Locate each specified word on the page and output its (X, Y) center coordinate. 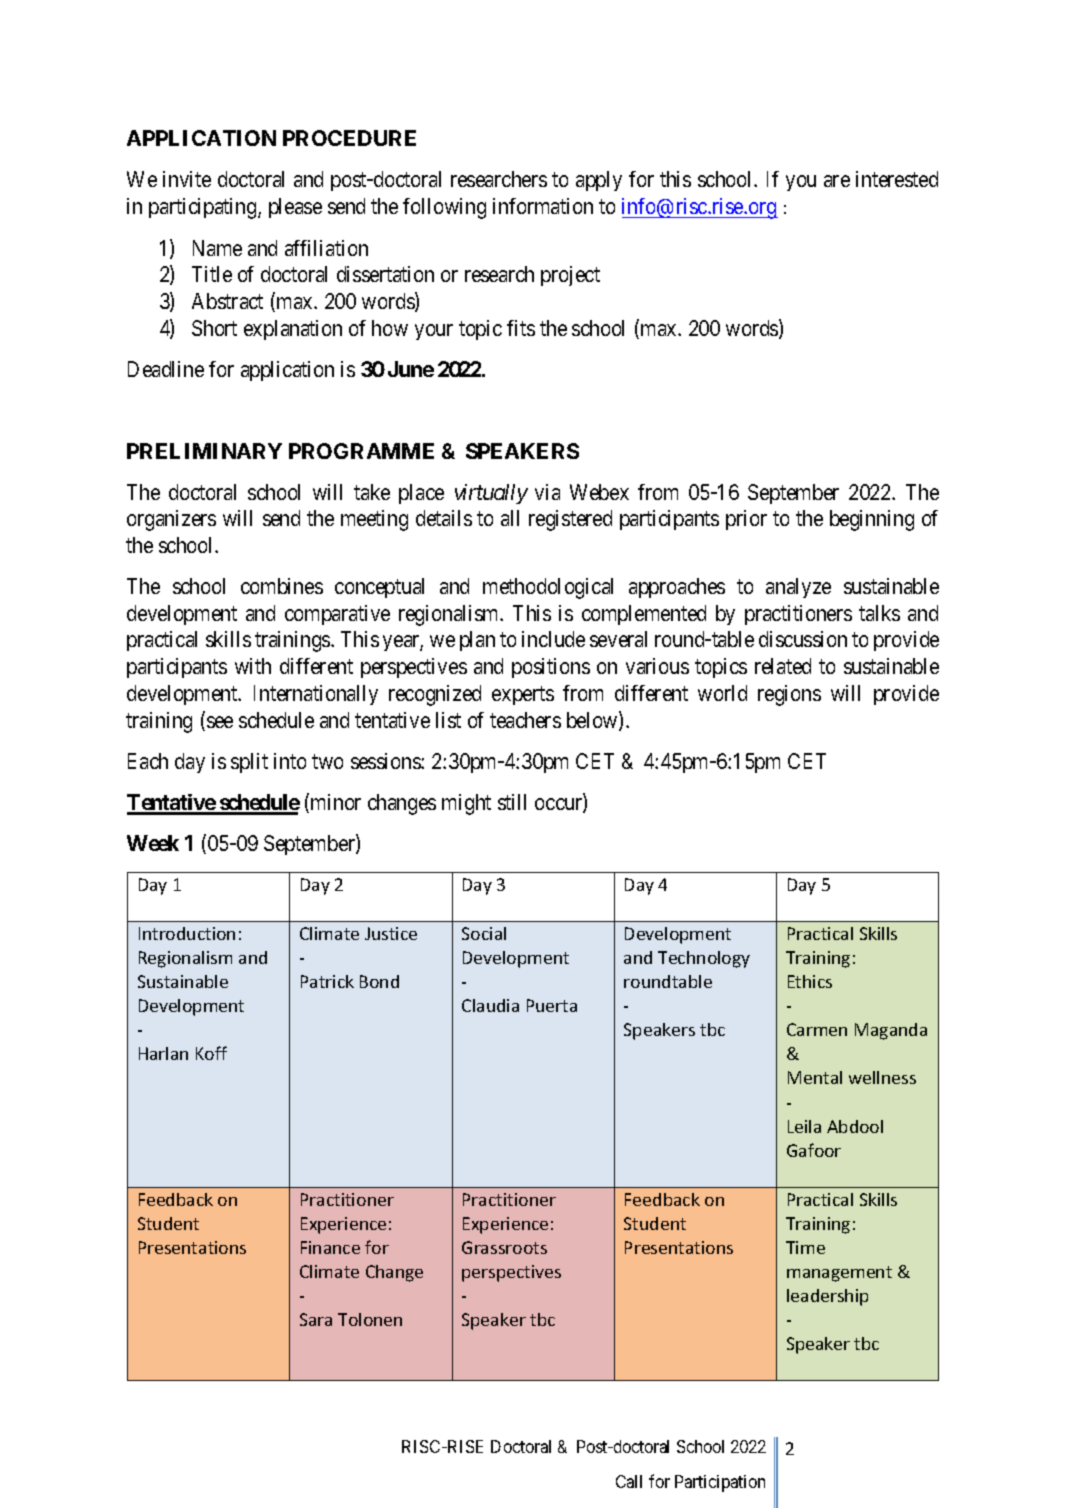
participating (204, 208)
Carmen (817, 1029)
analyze (798, 588)
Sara (316, 1319)
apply (599, 181)
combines (282, 586)
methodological (548, 588)
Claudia (490, 1005)
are (837, 181)
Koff (211, 1053)
